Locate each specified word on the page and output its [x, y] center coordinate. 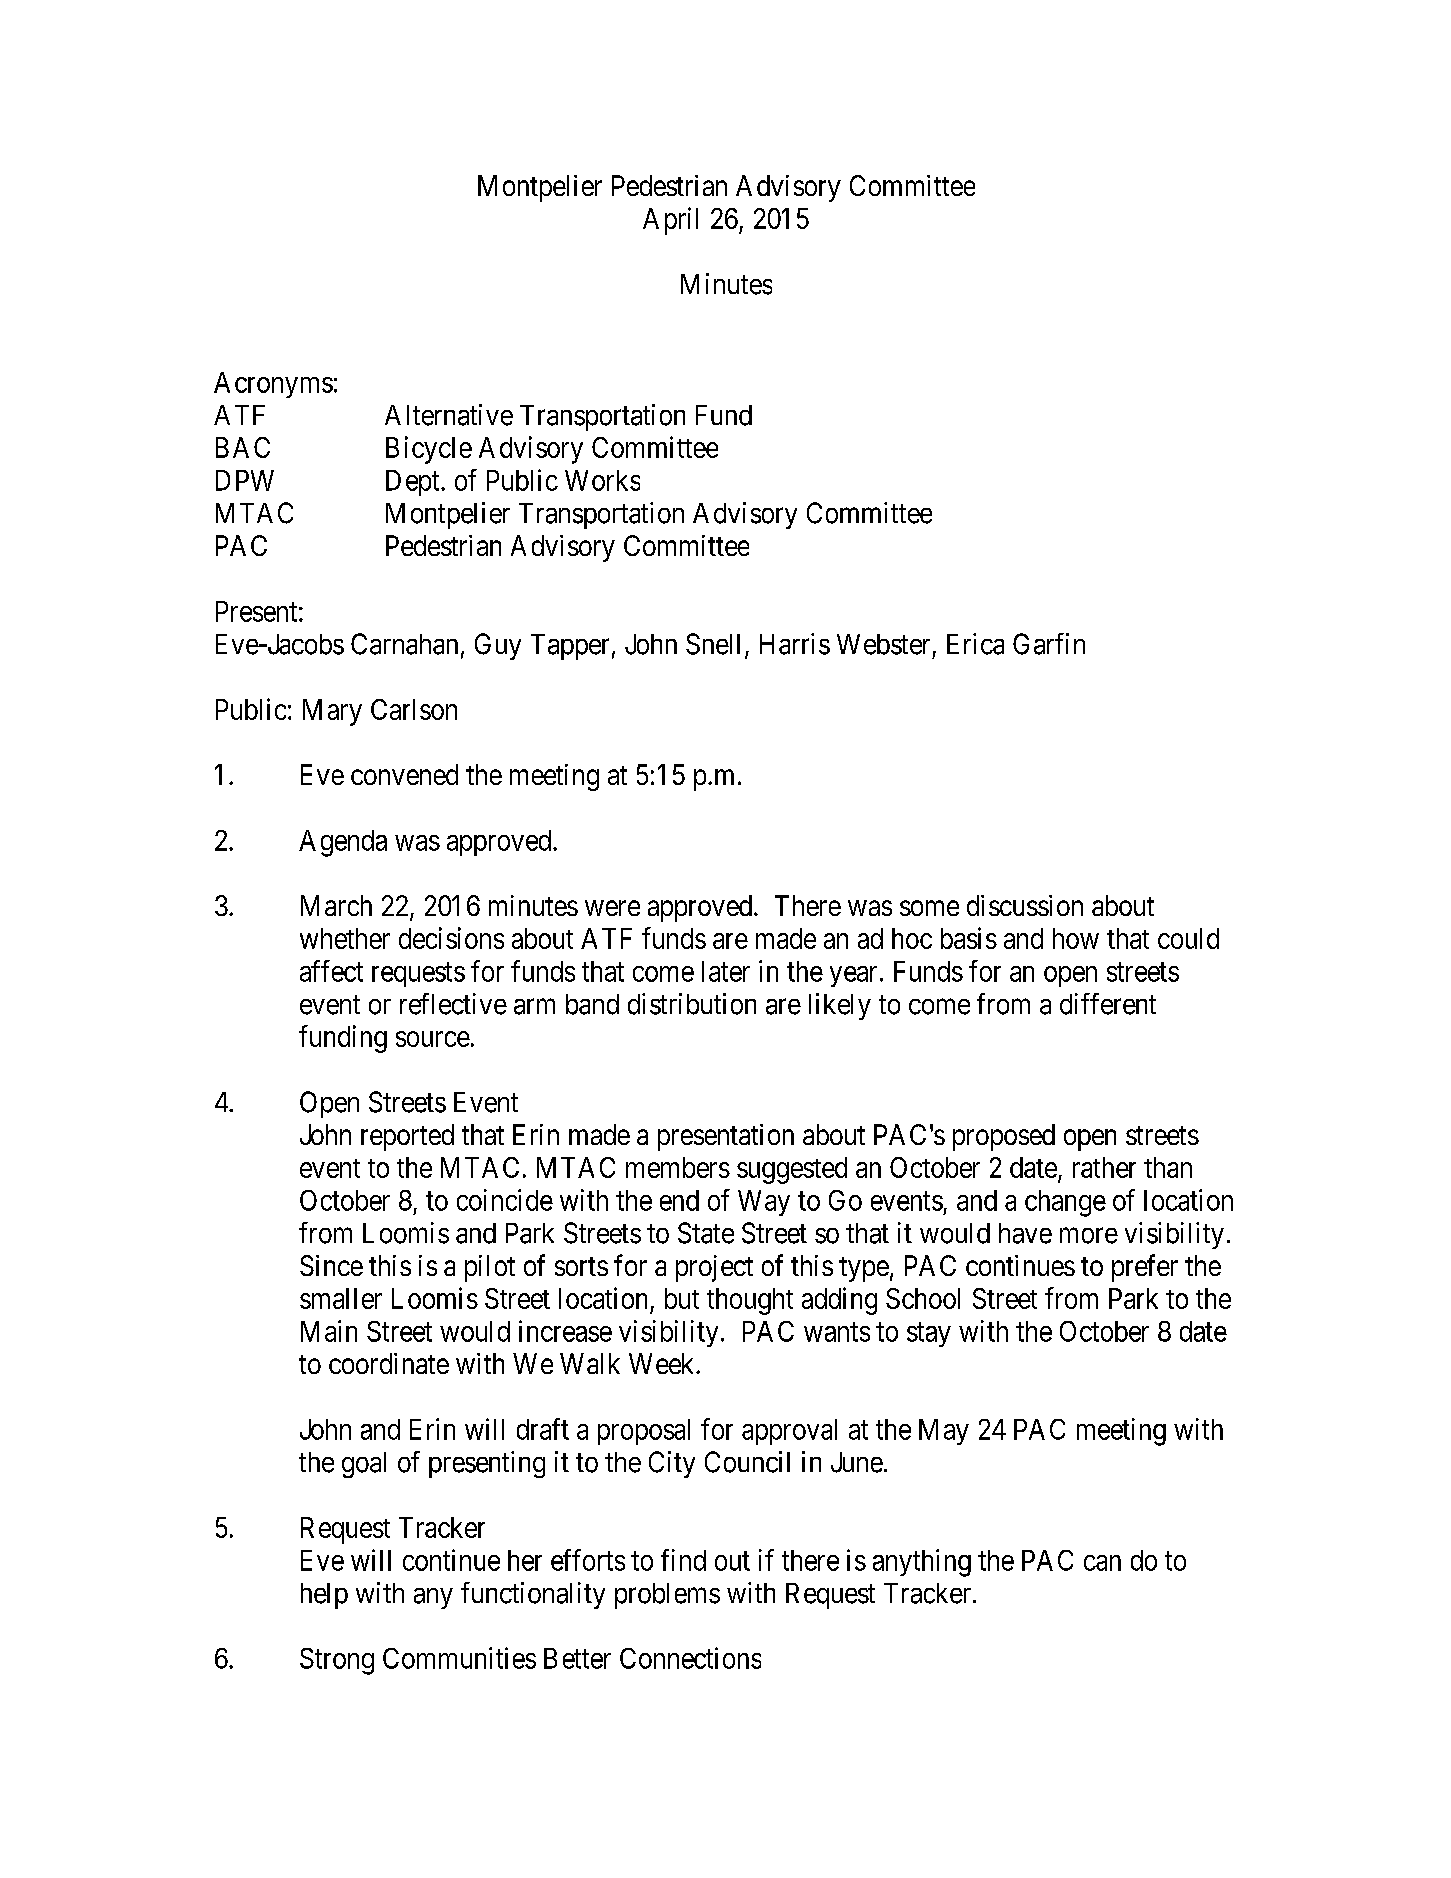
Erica [975, 644]
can [1102, 1563]
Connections [690, 1658]
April [670, 221]
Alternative [449, 415]
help [324, 1596]
